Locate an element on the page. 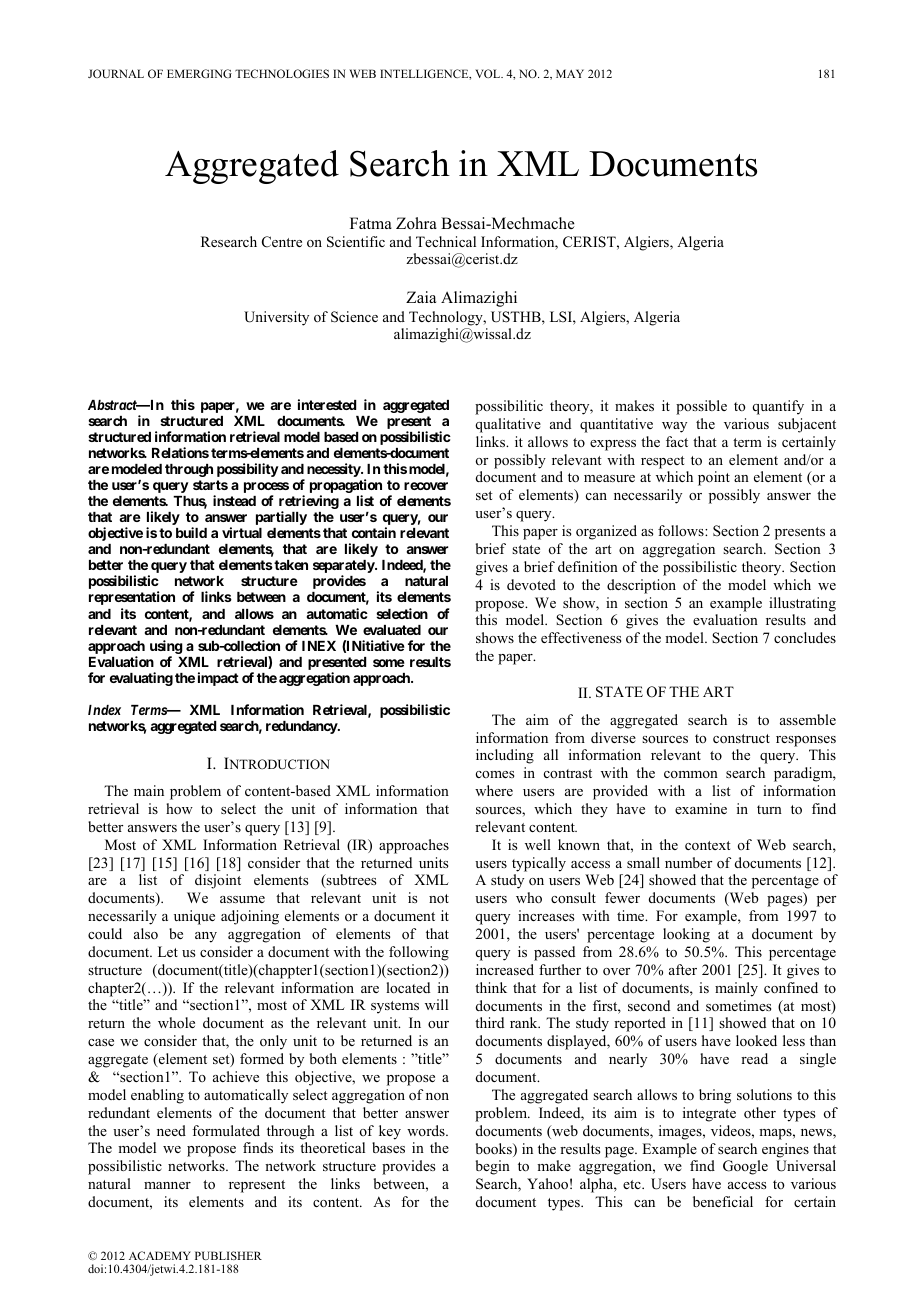 The width and height of the image is (924, 1308). any is located at coordinates (206, 937).
